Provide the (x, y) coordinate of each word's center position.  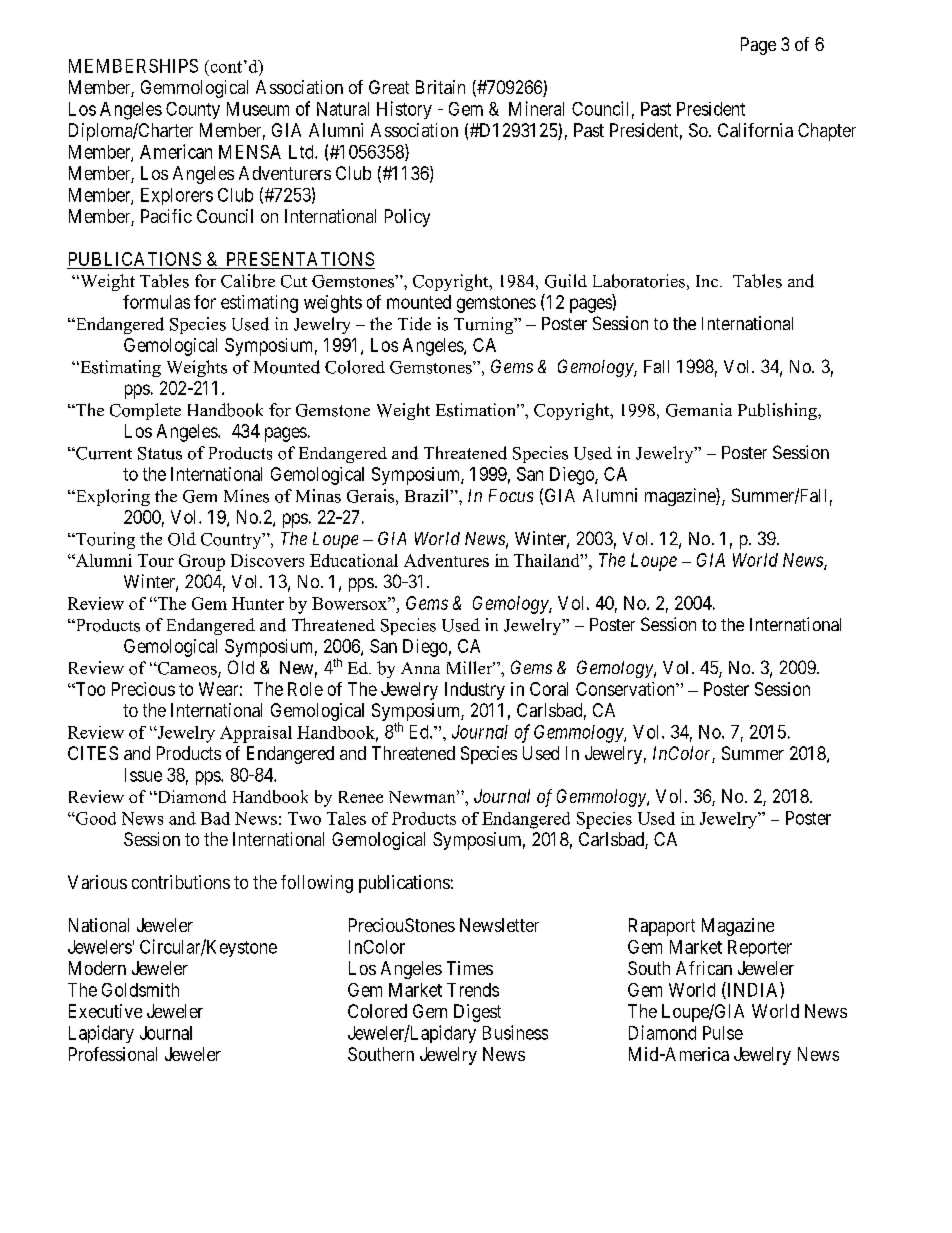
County (193, 110)
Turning (485, 325)
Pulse (723, 1033)
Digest (477, 1013)
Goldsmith (140, 990)
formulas (156, 302)
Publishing (778, 411)
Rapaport (662, 927)
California (755, 130)
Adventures (446, 560)
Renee (361, 797)
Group (202, 562)
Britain (440, 87)
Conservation (626, 689)
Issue (143, 775)
